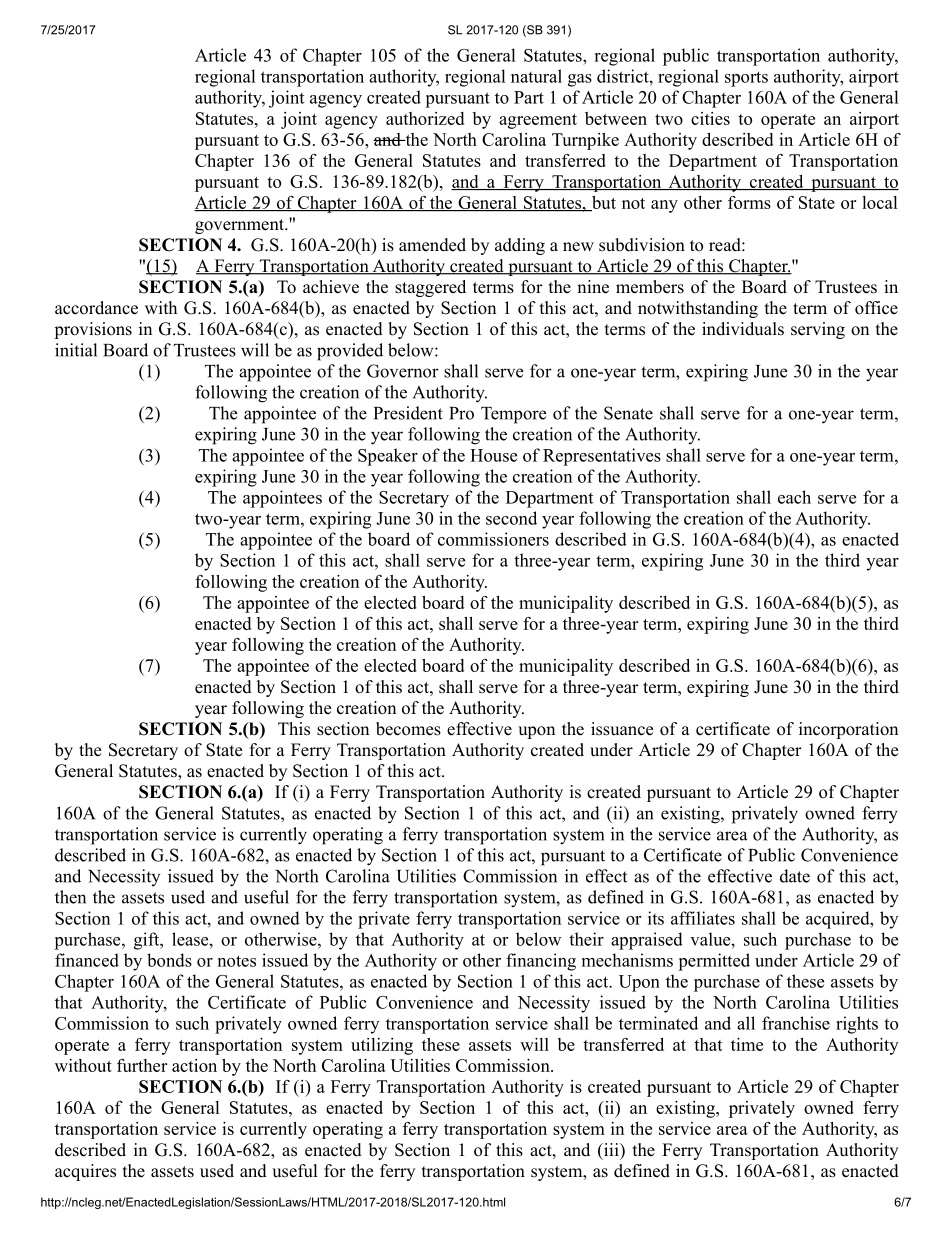 The image size is (952, 1233). What do you see at coordinates (848, 730) in the screenshot?
I see `incorporation` at bounding box center [848, 730].
